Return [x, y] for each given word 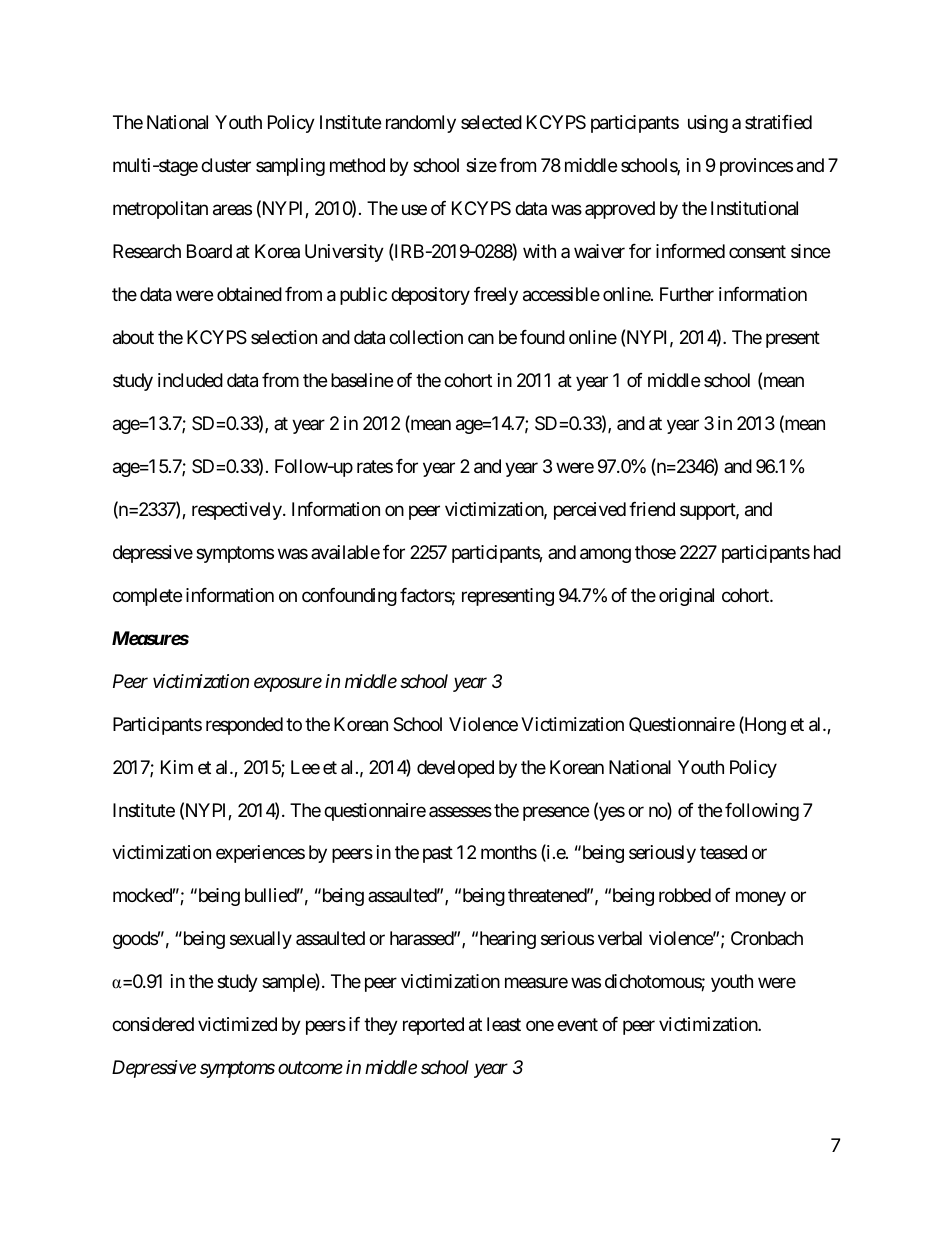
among [605, 555]
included [190, 380]
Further [687, 294]
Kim [177, 767]
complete [147, 597]
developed [455, 769]
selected [491, 122]
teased [723, 852]
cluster [226, 165]
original [686, 597]
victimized [237, 1024]
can [481, 339]
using [708, 124]
